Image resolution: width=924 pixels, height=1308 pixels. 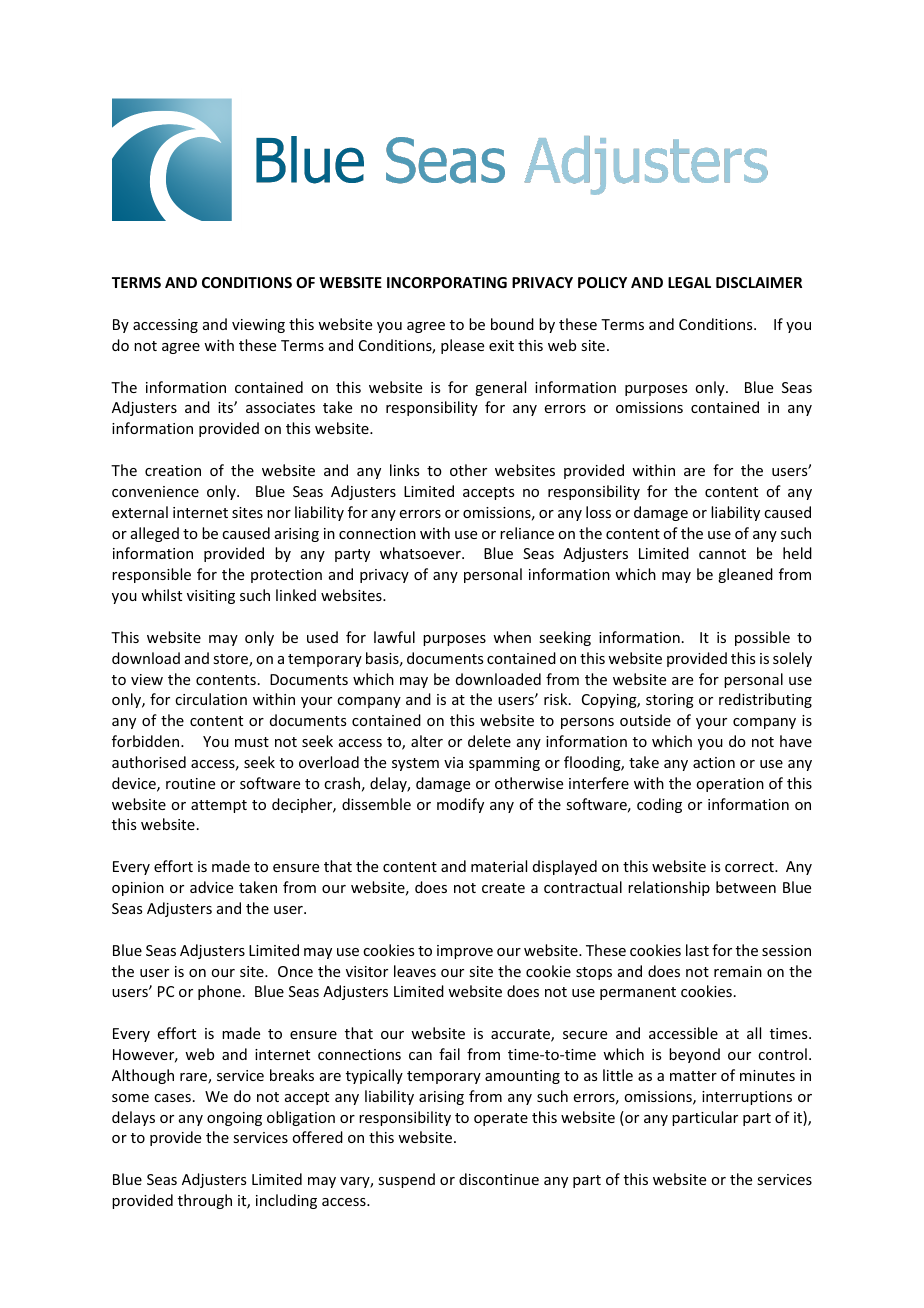 What do you see at coordinates (447, 282) in the document?
I see `INCORPORATING` at bounding box center [447, 282].
